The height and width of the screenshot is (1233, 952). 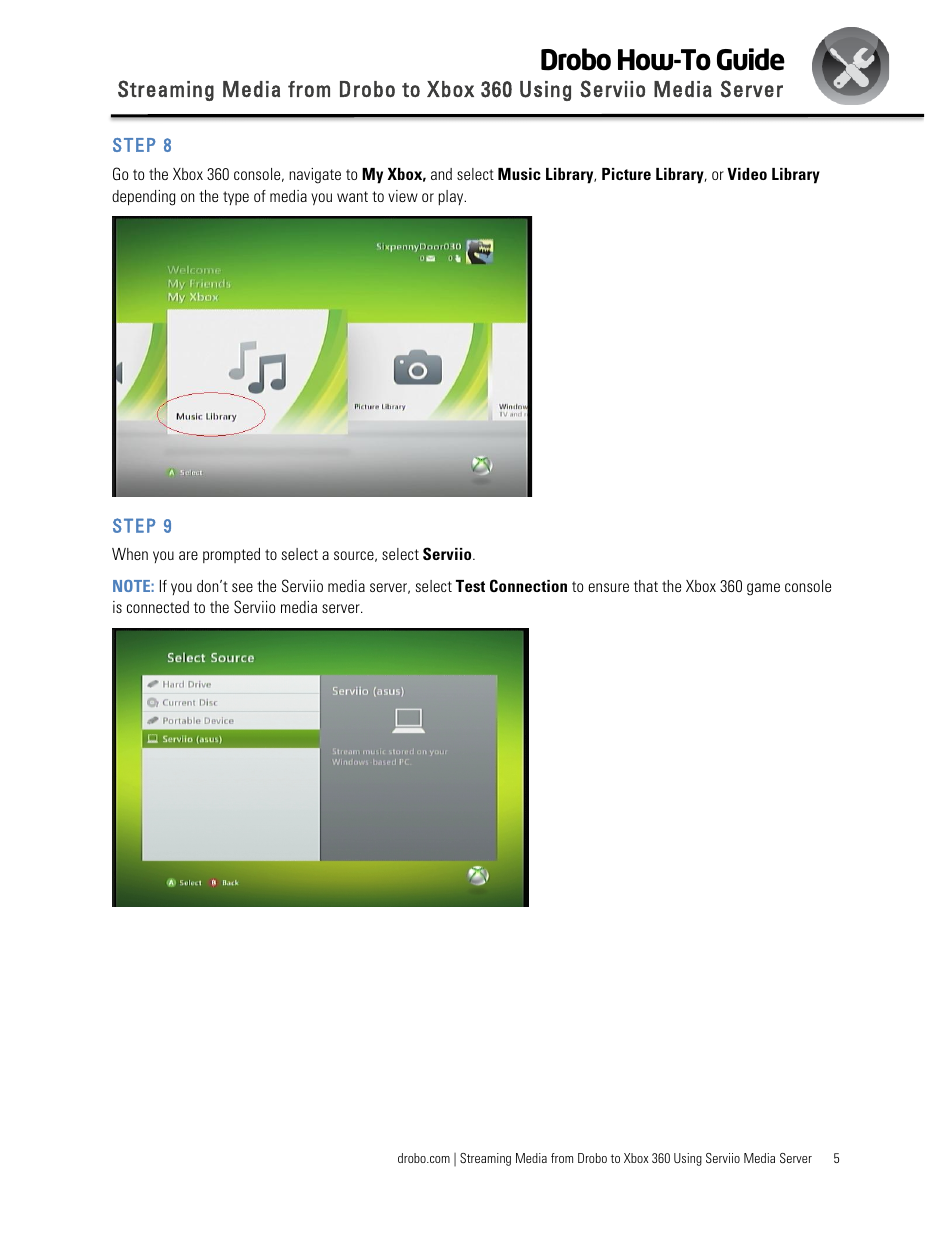 What do you see at coordinates (646, 586) in the screenshot?
I see `that` at bounding box center [646, 586].
